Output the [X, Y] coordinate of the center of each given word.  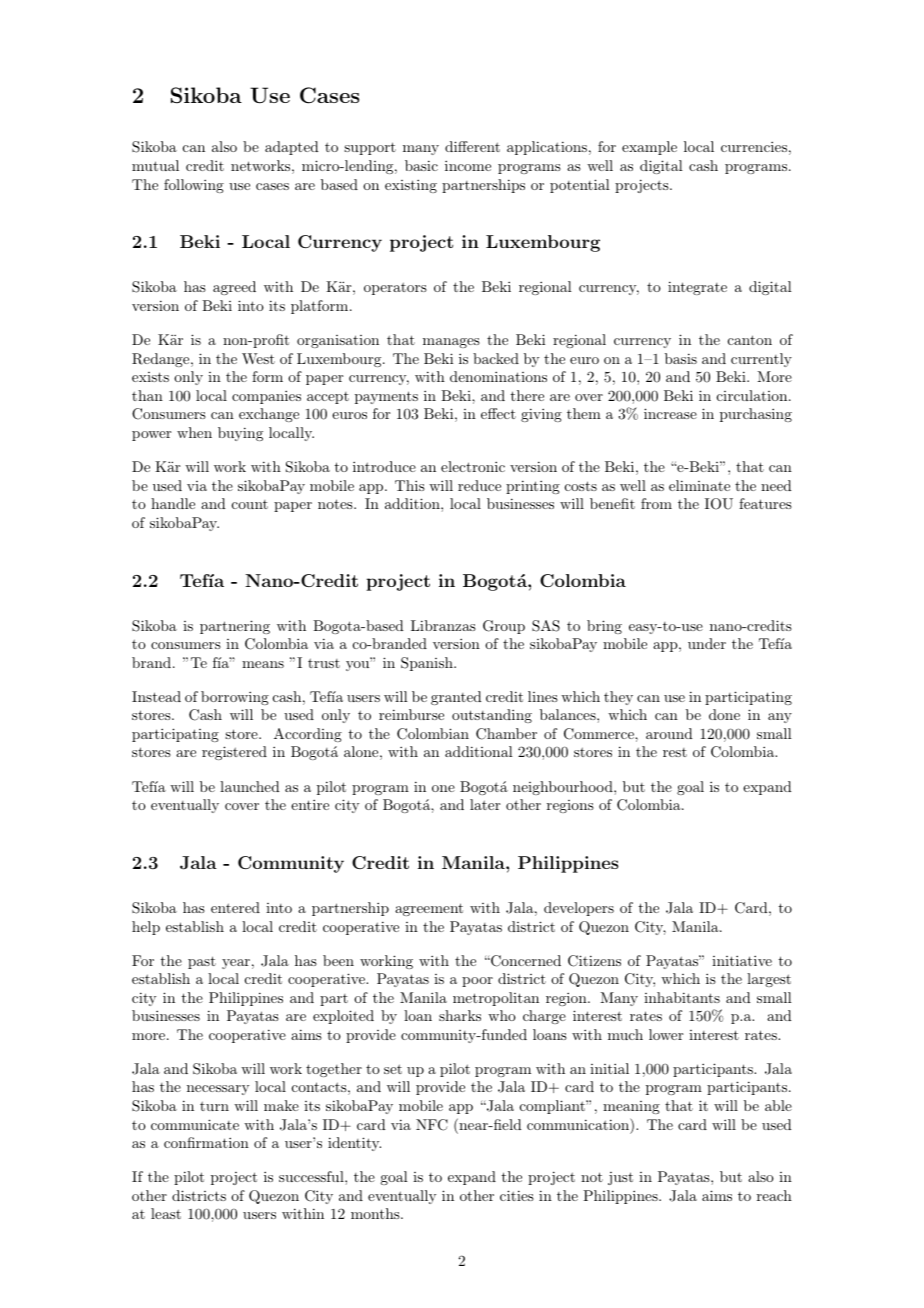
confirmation [206, 1142]
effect [498, 413]
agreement [429, 909]
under [707, 643]
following [194, 186]
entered [235, 907]
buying [240, 434]
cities [517, 1195]
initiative [742, 960]
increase [670, 413]
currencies [754, 146]
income [468, 165]
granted [456, 698]
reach [774, 1195]
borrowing [235, 698]
